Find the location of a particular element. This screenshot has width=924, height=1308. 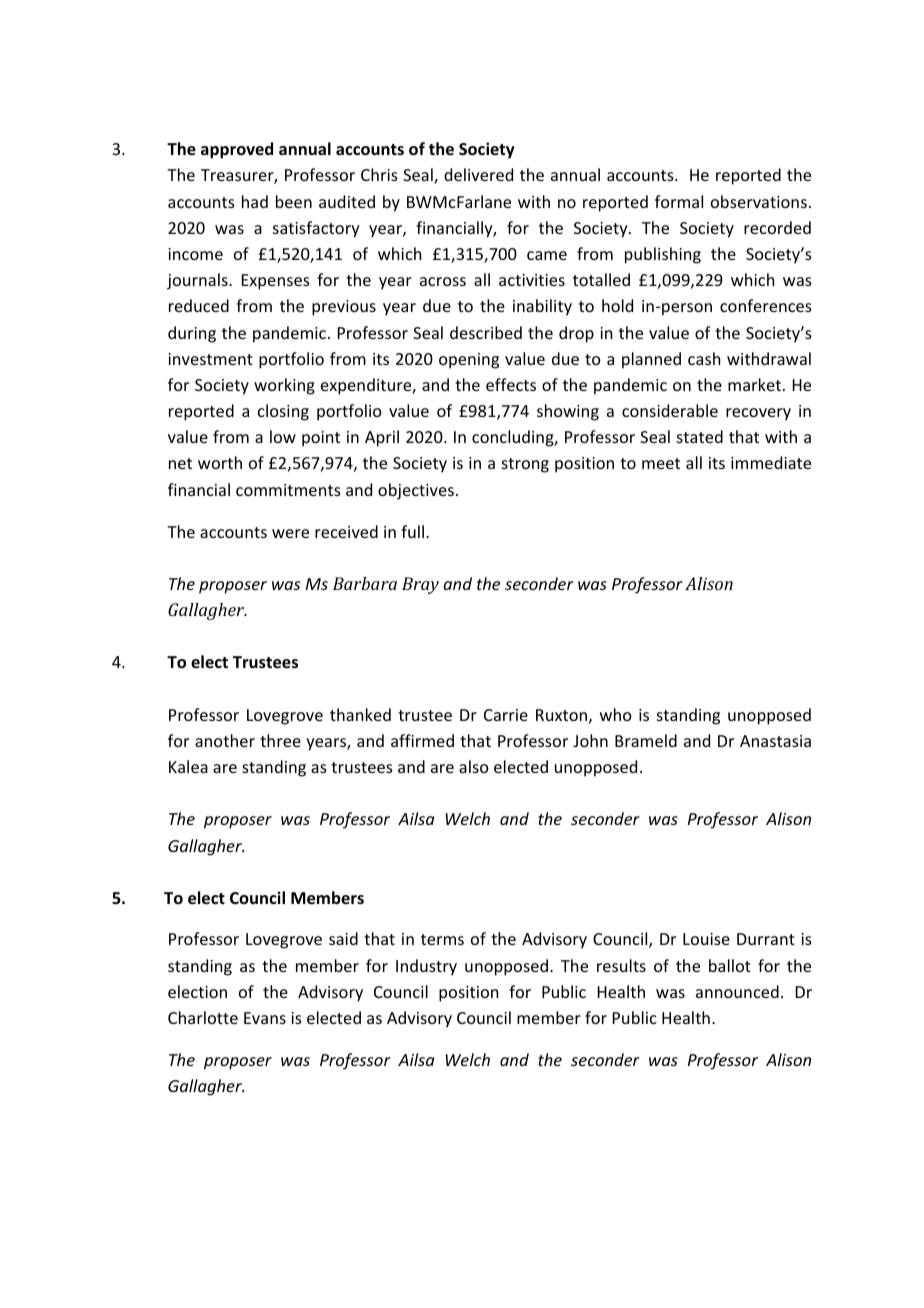

Evans is located at coordinates (265, 1018).
